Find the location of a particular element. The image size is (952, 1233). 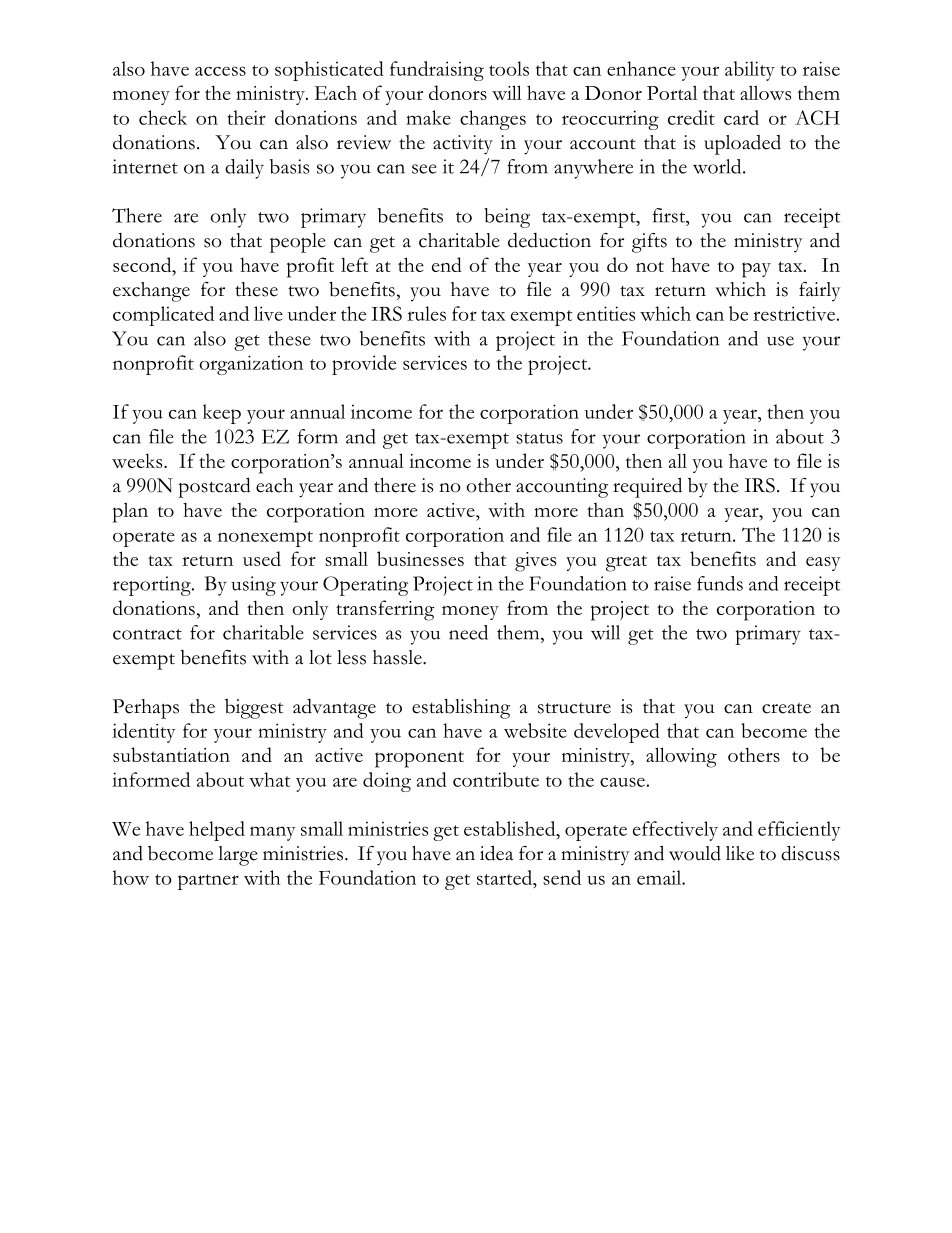

required is located at coordinates (647, 487).
